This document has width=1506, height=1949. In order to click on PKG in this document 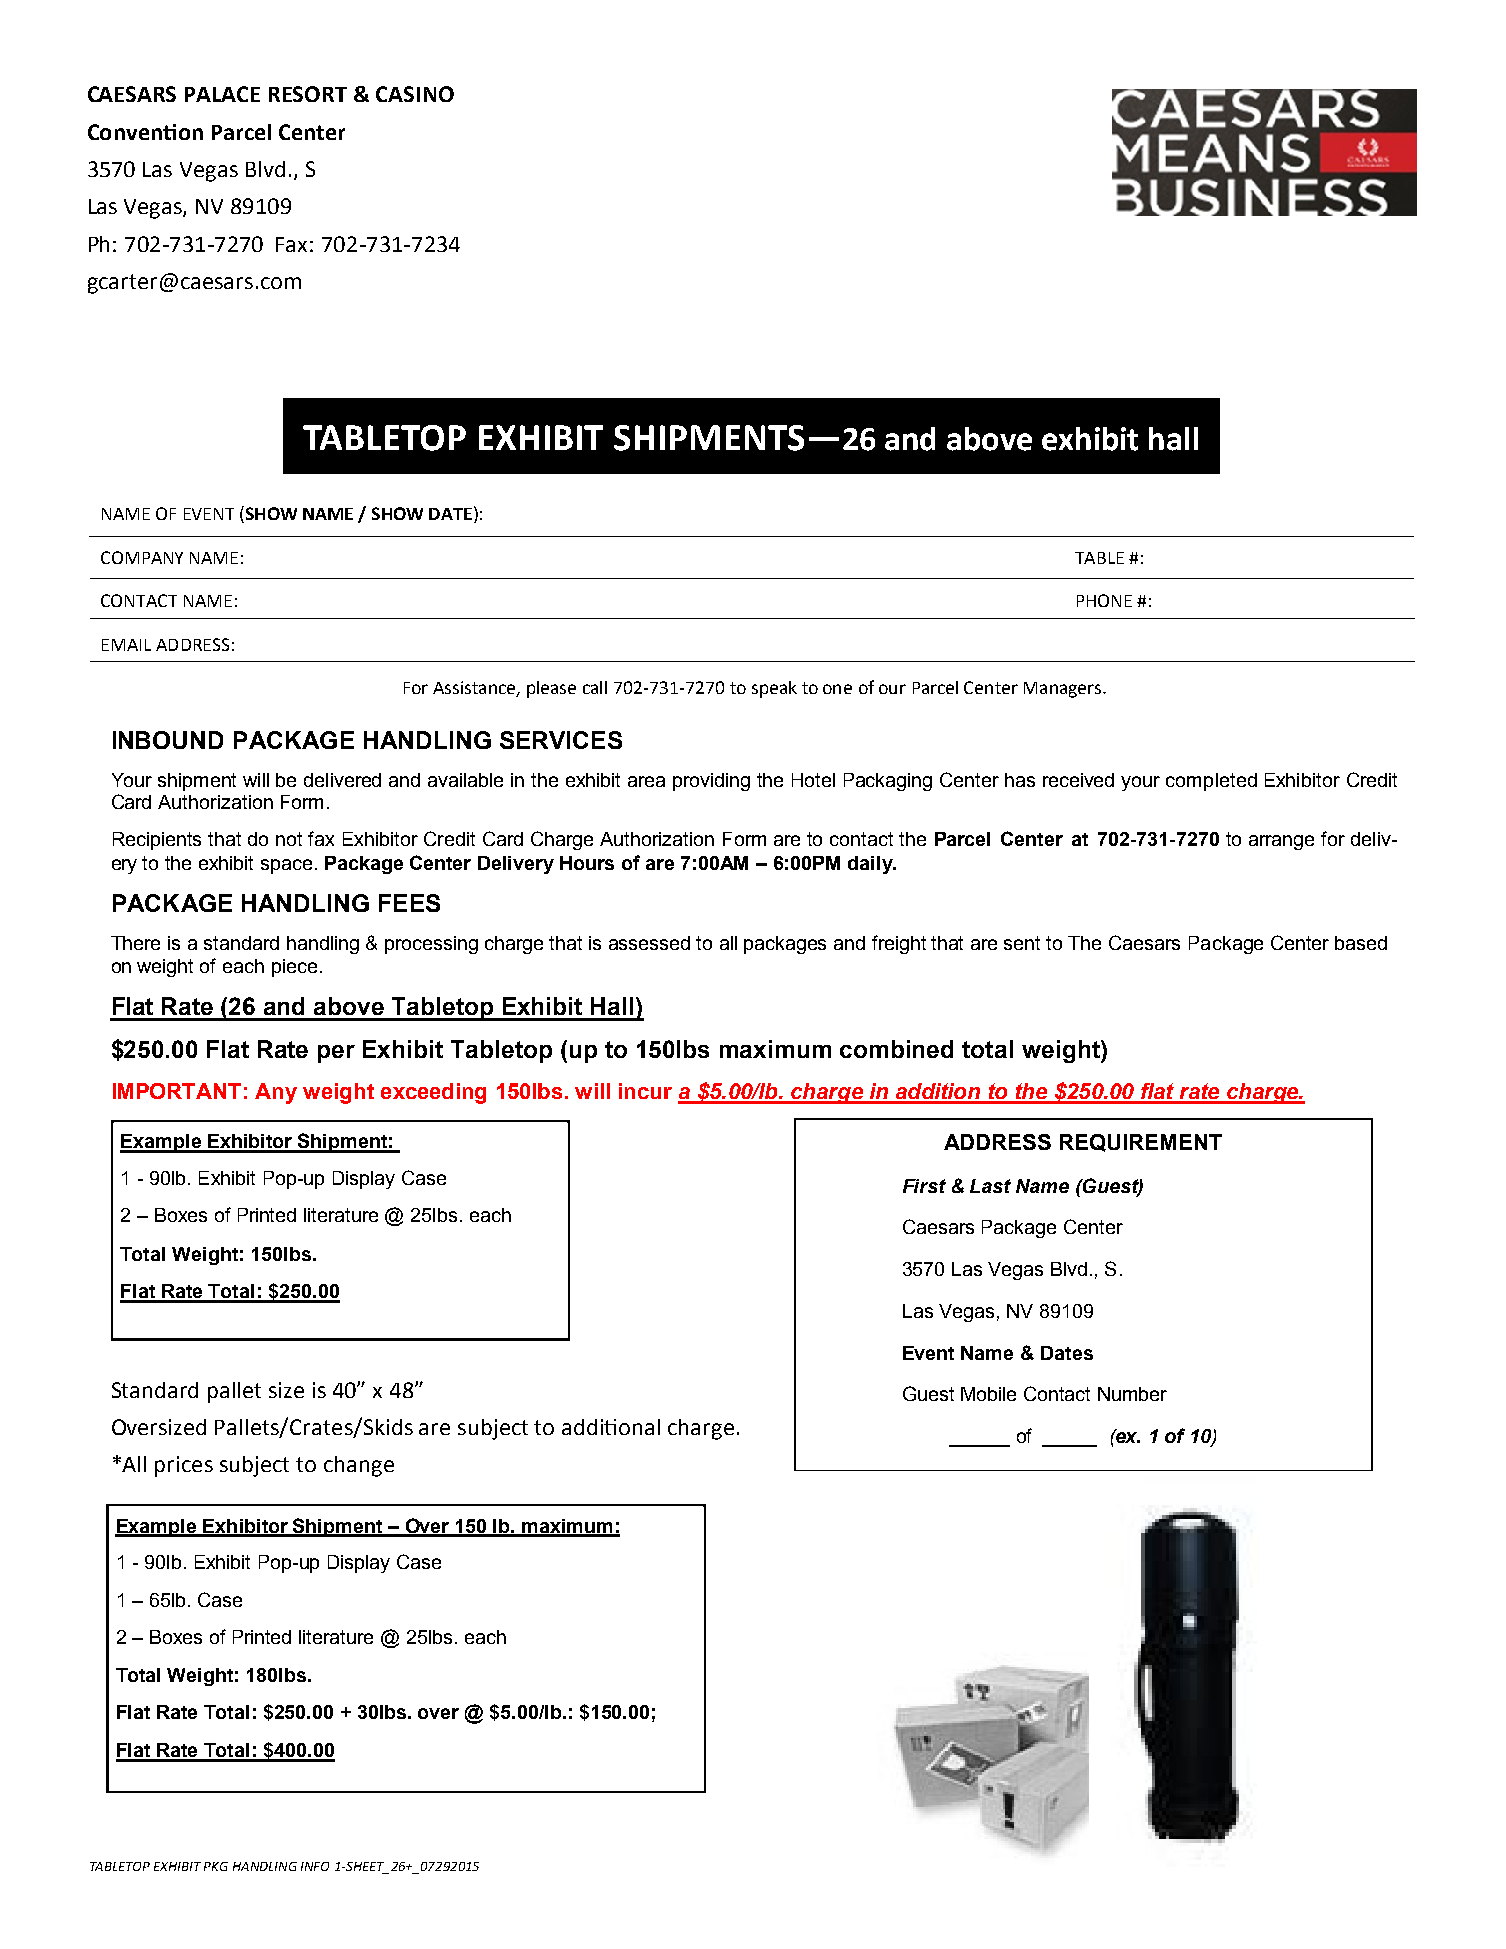, I will do `click(216, 1866)`.
